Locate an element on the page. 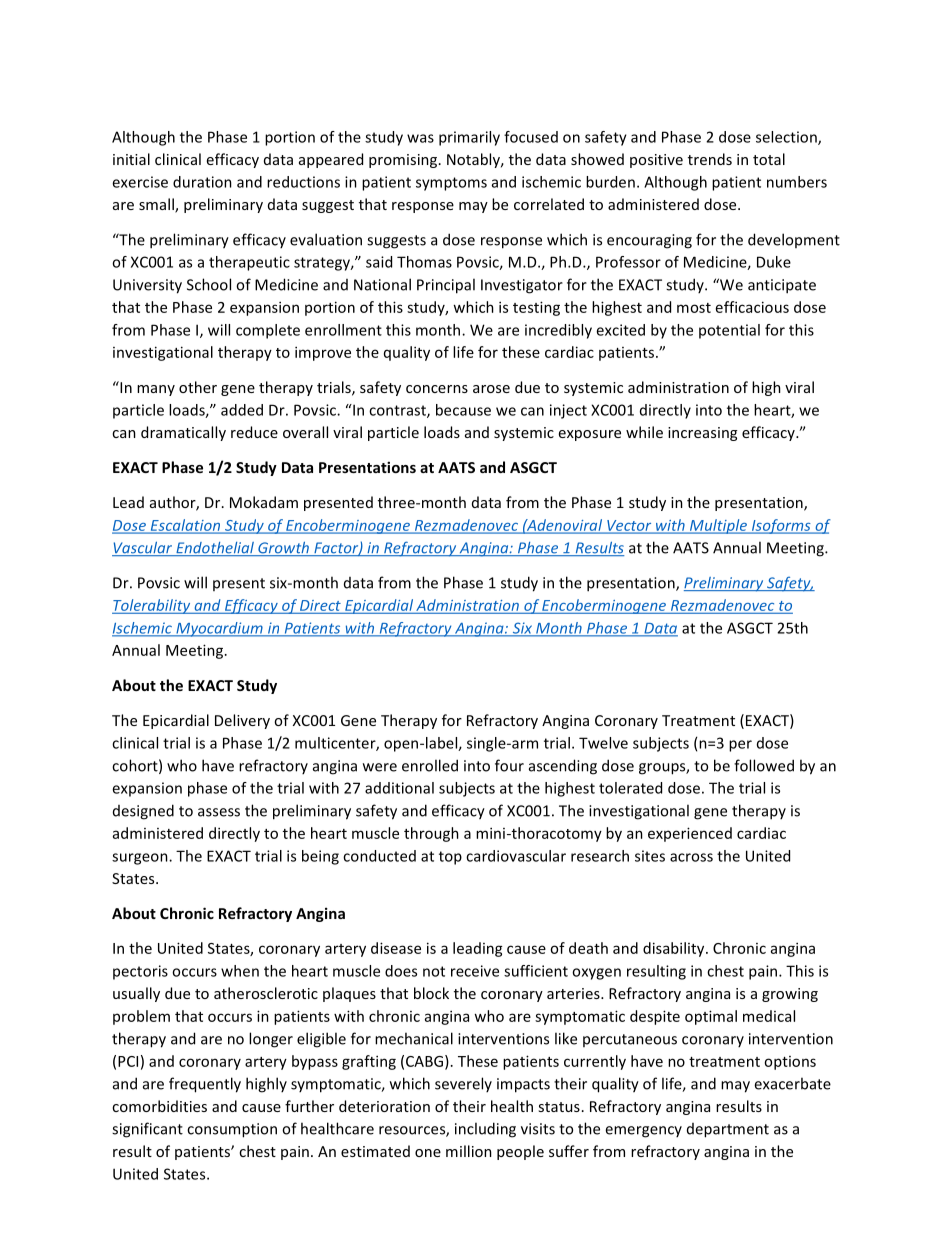 Image resolution: width=952 pixels, height=1233 pixels. trends is located at coordinates (710, 159).
